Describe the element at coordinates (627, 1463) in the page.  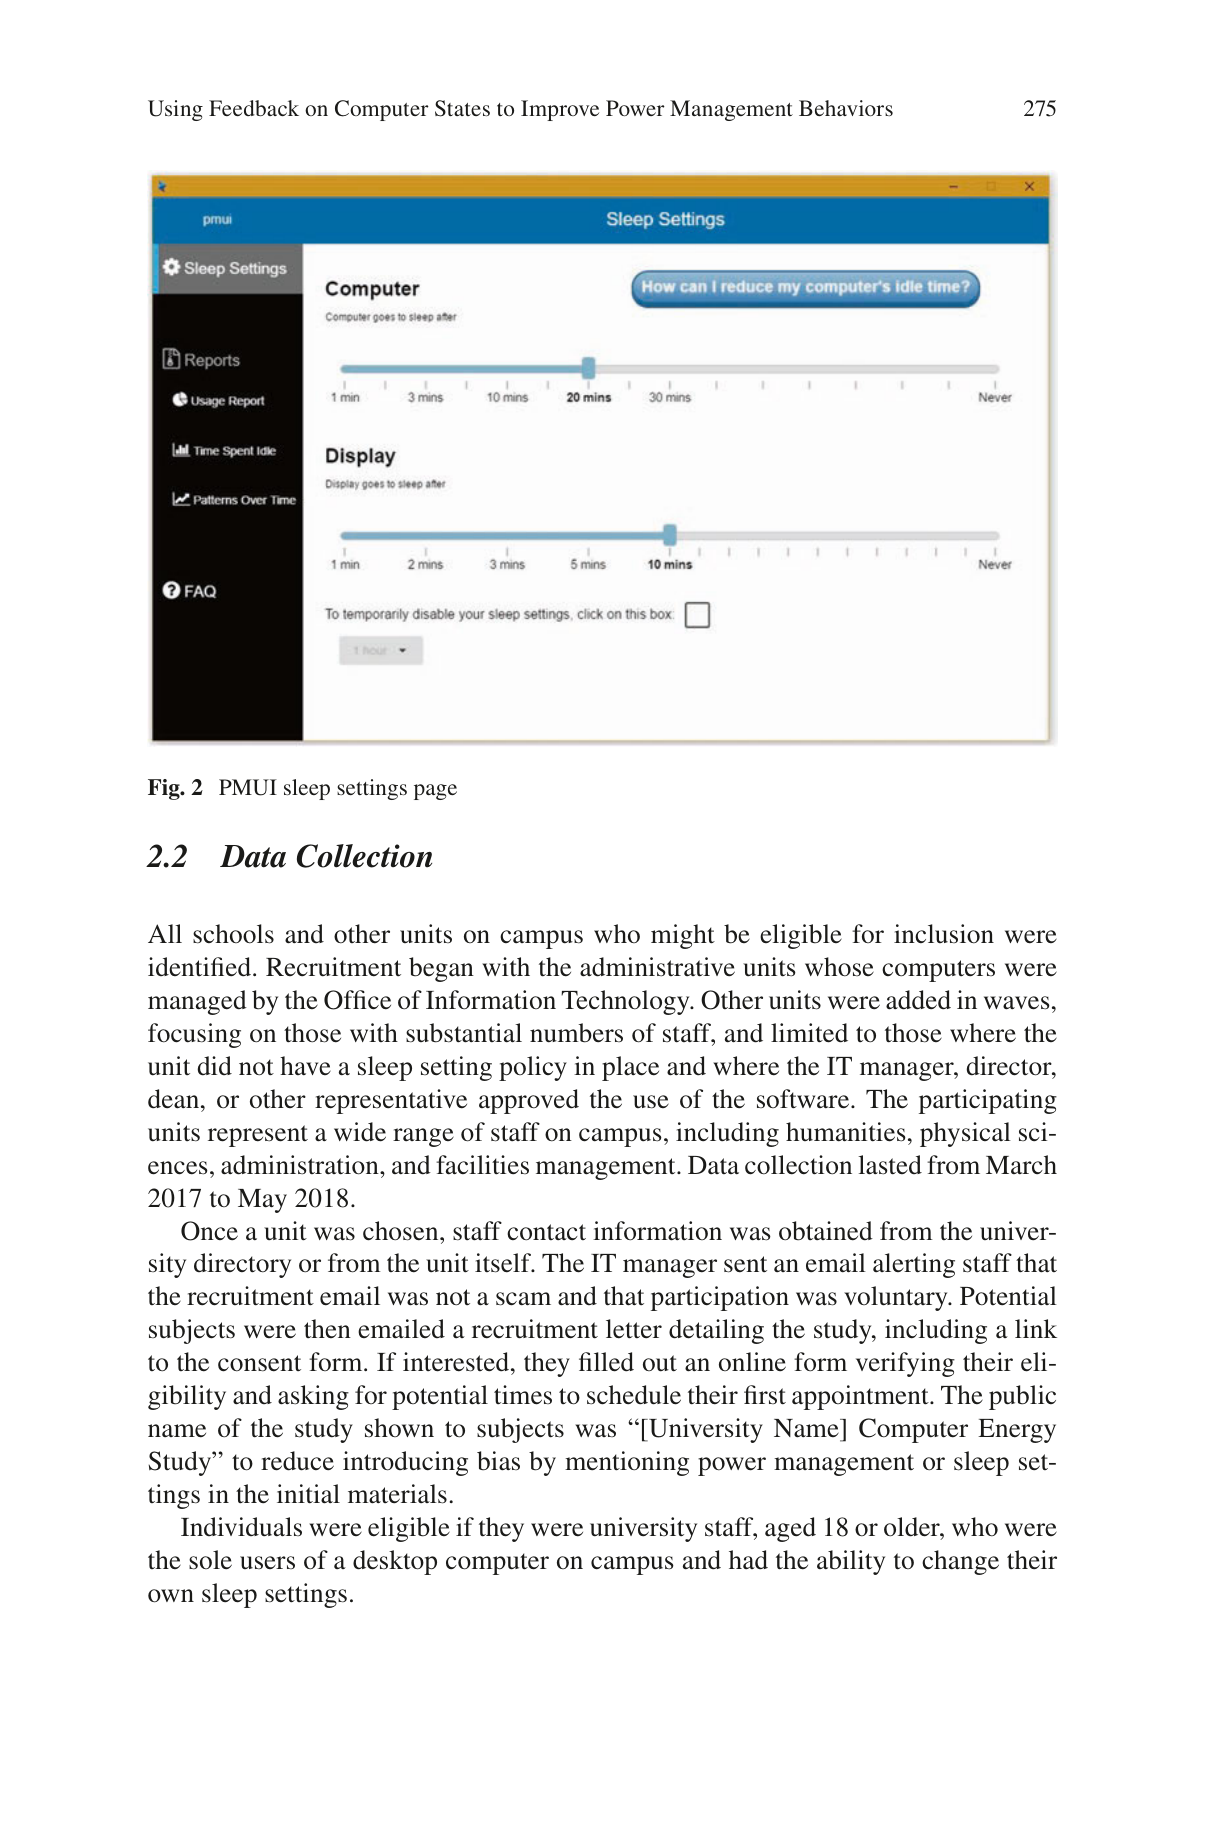
I see `mentioning` at that location.
